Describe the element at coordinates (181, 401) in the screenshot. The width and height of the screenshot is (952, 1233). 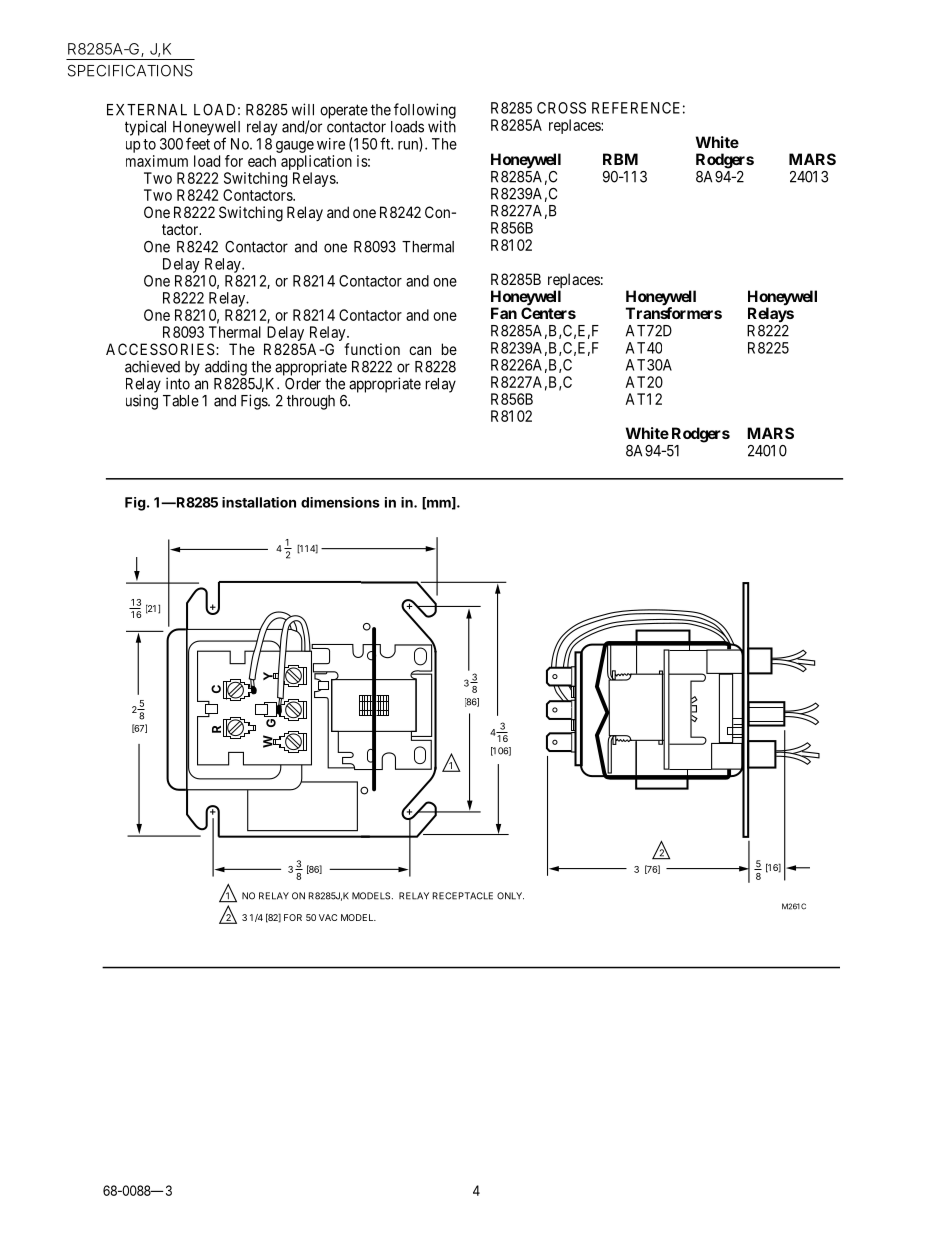
I see `Table` at that location.
